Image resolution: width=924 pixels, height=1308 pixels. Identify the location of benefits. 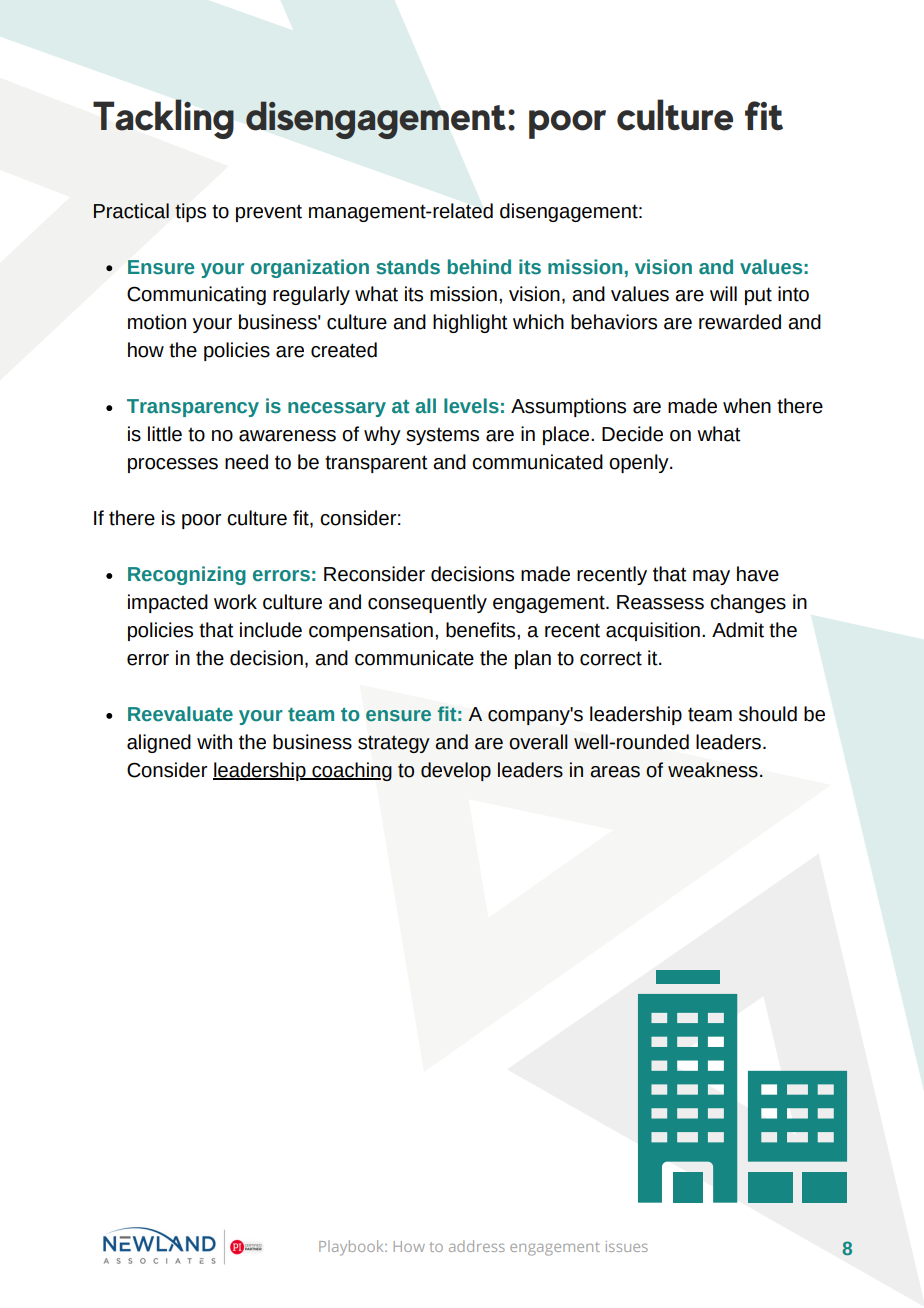
(482, 630).
